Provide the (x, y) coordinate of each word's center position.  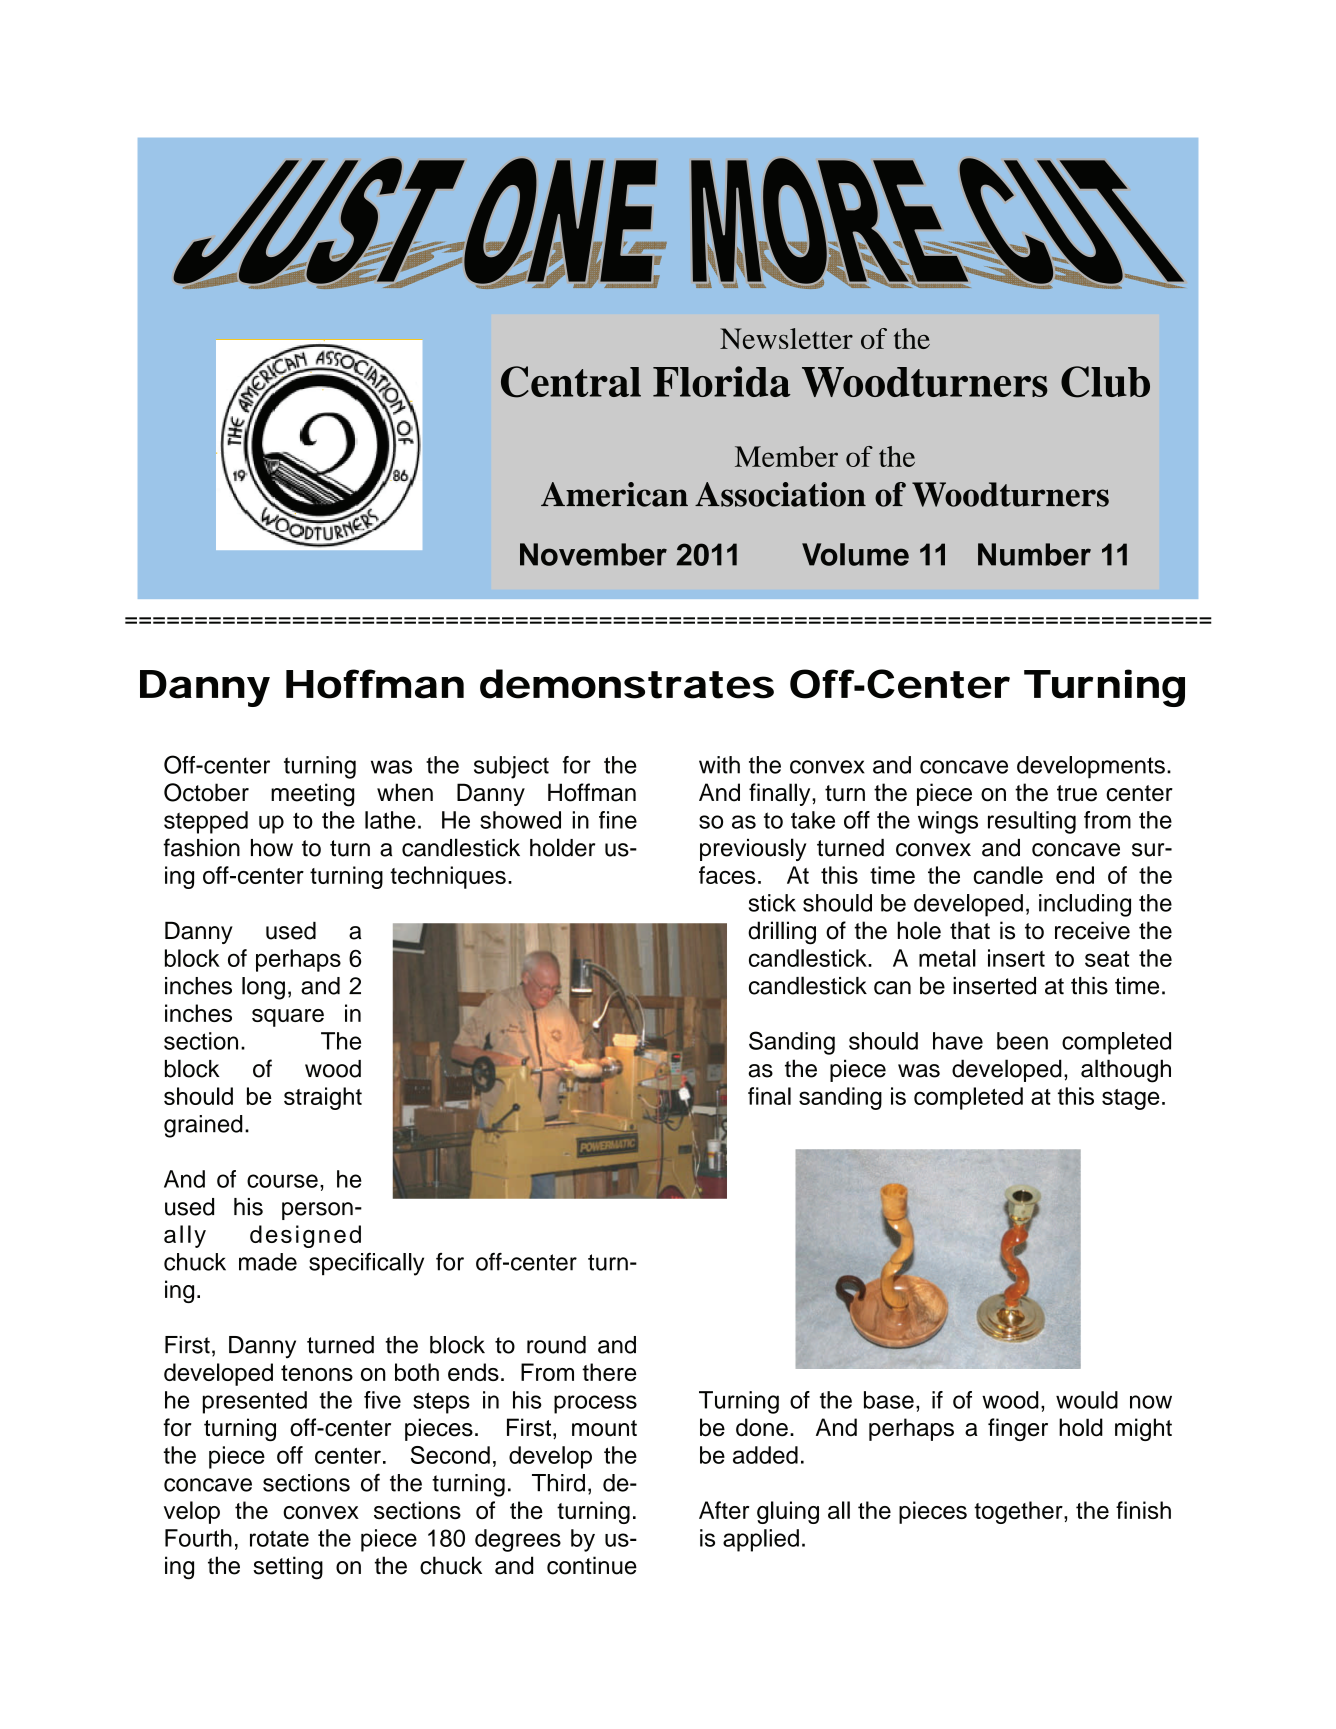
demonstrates (627, 684)
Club (1105, 382)
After (724, 1510)
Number (1034, 554)
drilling (782, 933)
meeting (312, 795)
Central (571, 382)
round (556, 1345)
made (268, 1262)
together (1019, 1512)
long (263, 988)
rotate (279, 1538)
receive (1092, 930)
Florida (722, 381)
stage (1131, 1099)
